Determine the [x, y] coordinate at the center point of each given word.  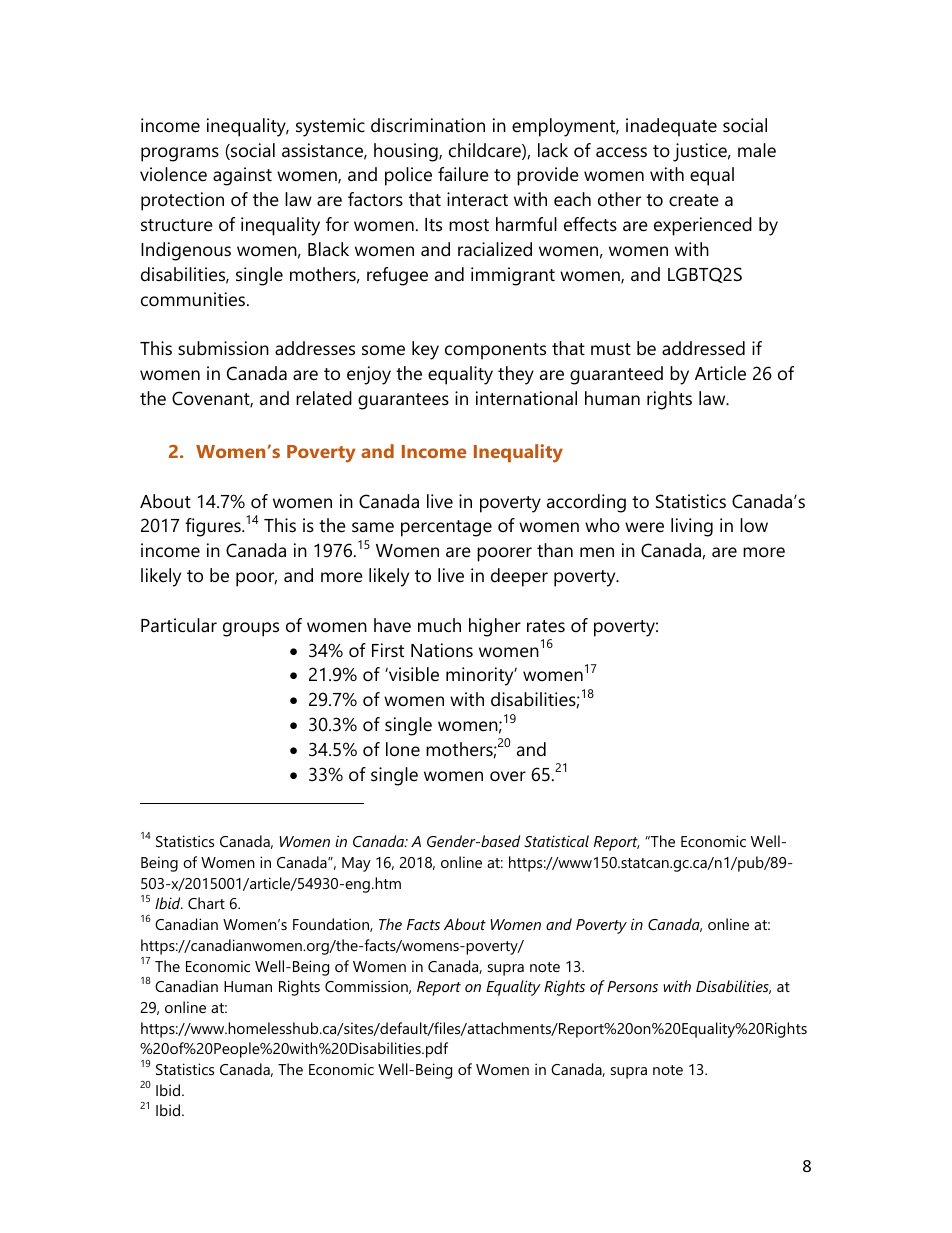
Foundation [332, 925]
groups [251, 629]
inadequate [671, 127]
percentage [446, 528]
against [242, 176]
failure [463, 174]
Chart [206, 903]
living [692, 527]
